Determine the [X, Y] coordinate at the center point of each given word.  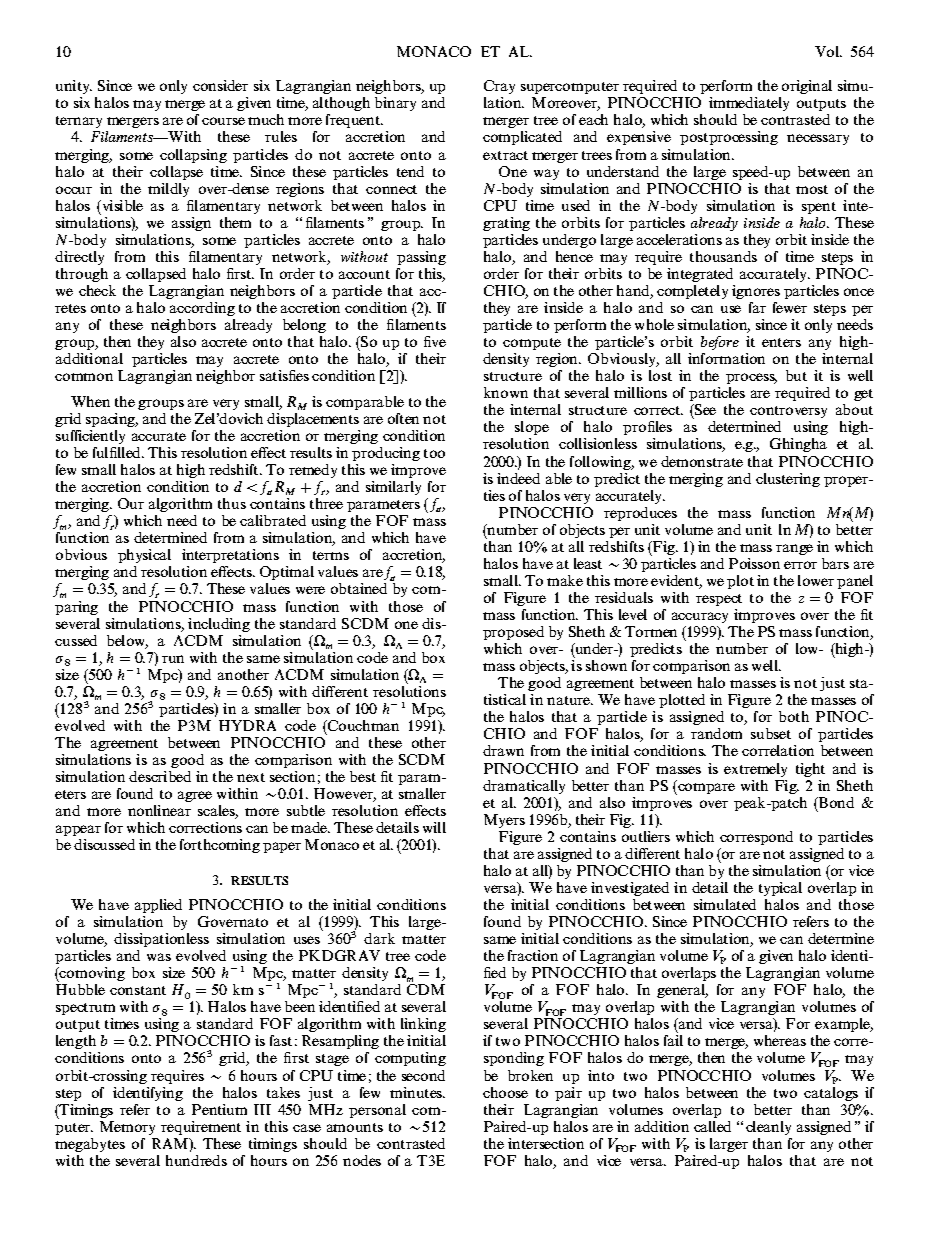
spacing [112, 420]
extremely [755, 770]
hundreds [196, 1160]
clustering [788, 480]
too [434, 453]
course [223, 121]
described [160, 776]
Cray [499, 89]
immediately [749, 106]
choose [505, 1092]
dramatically [524, 787]
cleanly [768, 1128]
